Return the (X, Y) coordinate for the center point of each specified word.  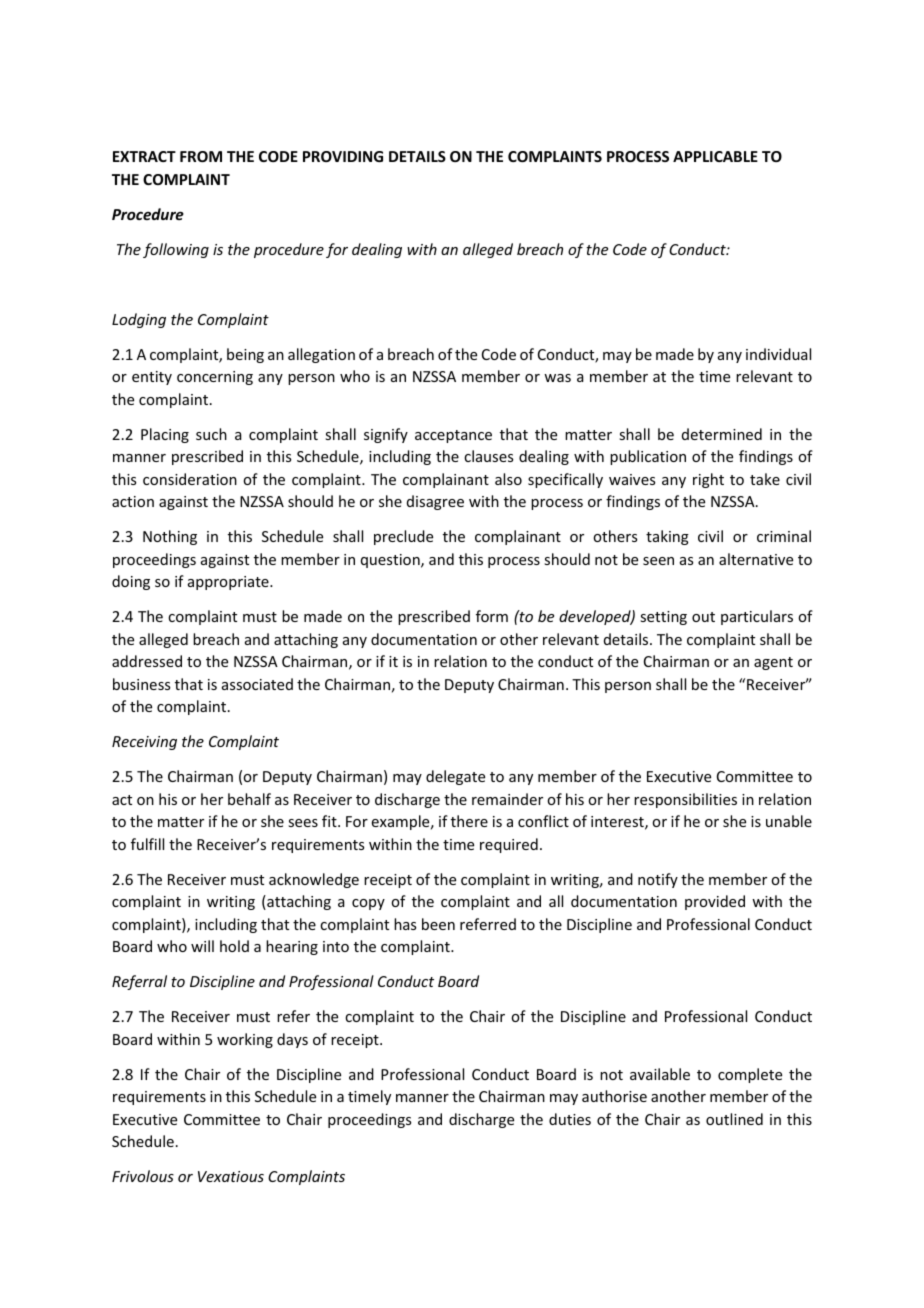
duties (570, 1119)
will (202, 946)
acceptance (453, 436)
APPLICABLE (715, 156)
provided (715, 902)
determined (722, 434)
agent (773, 663)
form (492, 616)
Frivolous (143, 1176)
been (438, 924)
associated (257, 684)
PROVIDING (343, 156)
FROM (201, 156)
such (211, 434)
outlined (734, 1119)
